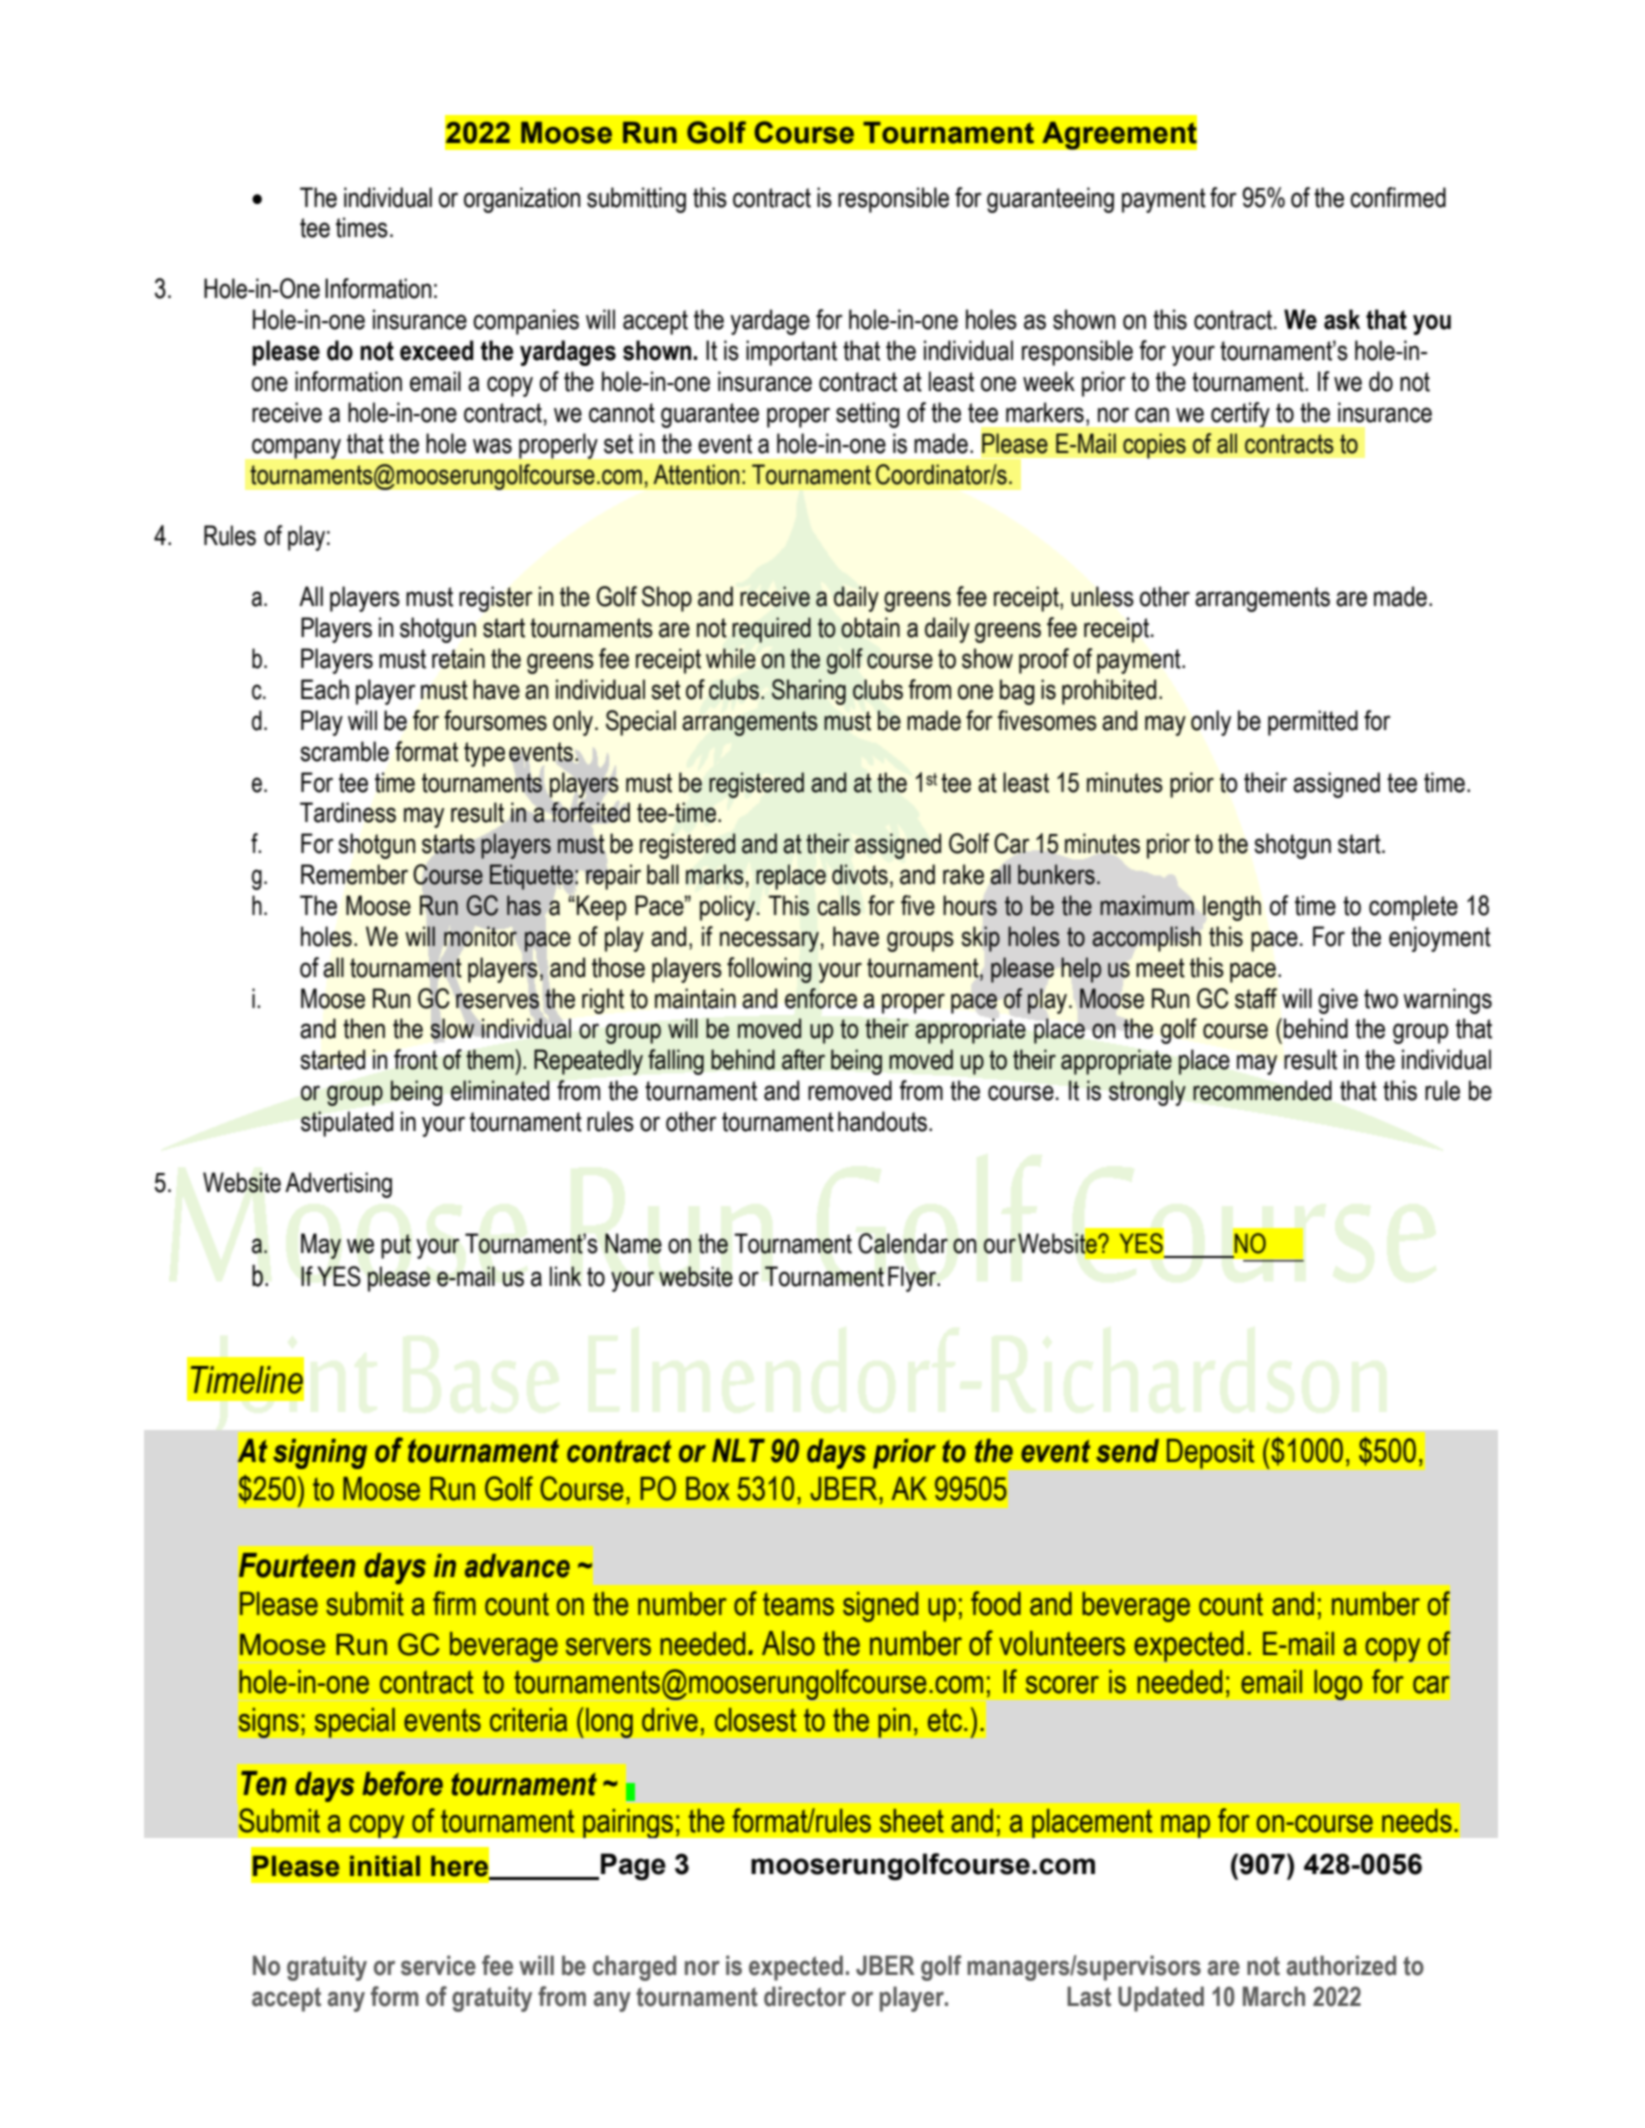 This screenshot has height=2128, width=1645. I want to click on front, so click(416, 1059).
